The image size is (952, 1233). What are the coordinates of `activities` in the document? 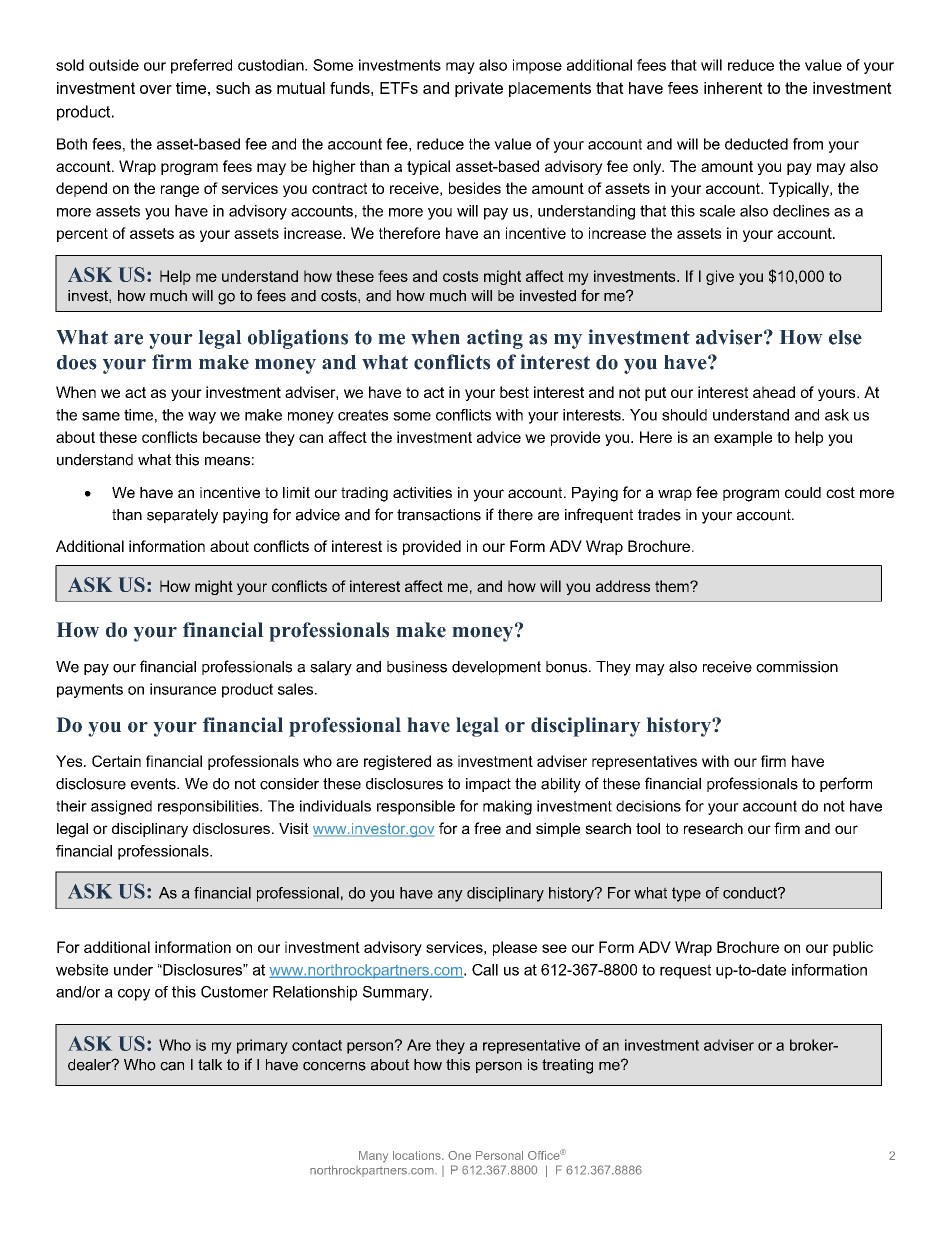 It's located at (422, 492).
